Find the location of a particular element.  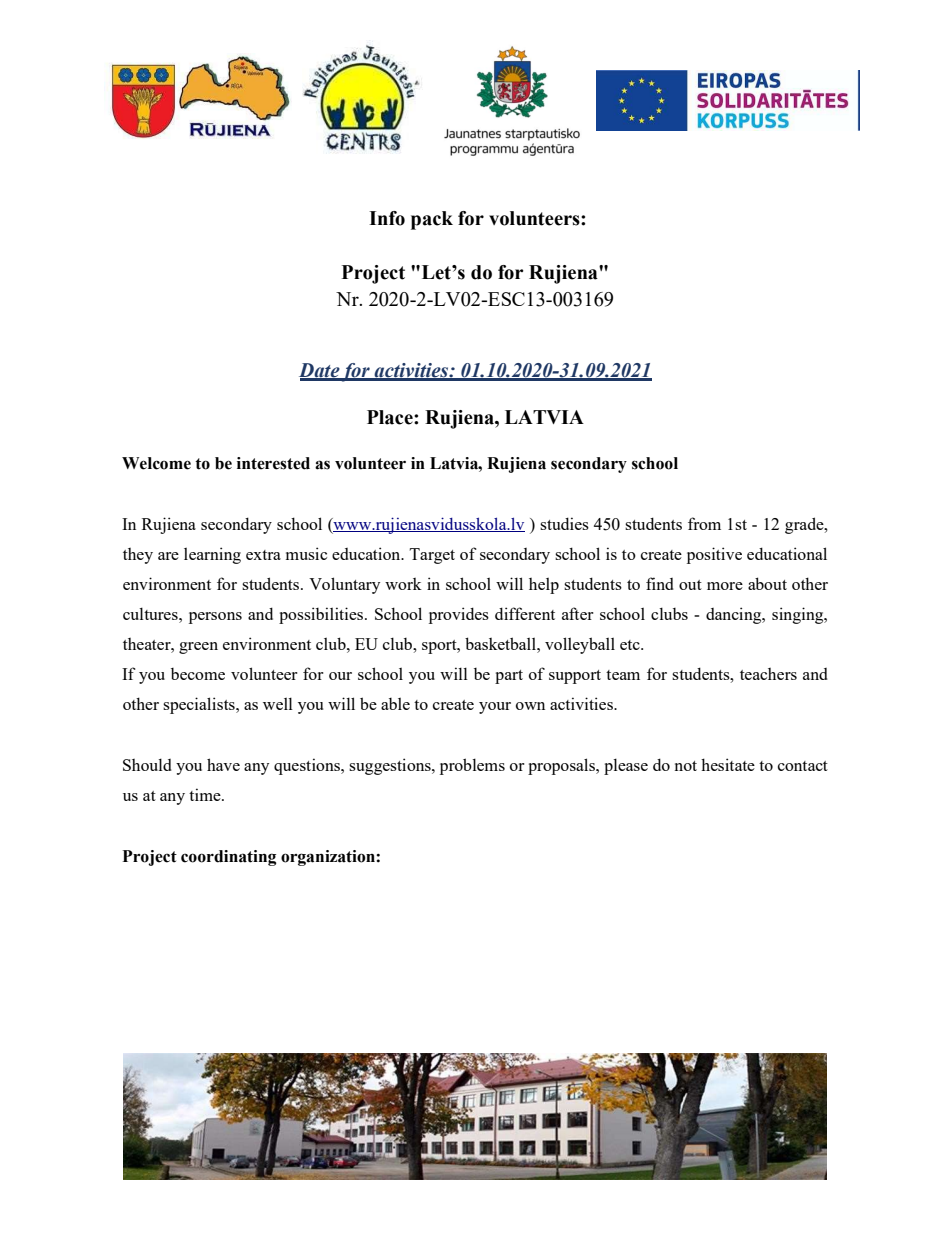

pack is located at coordinates (432, 220).
